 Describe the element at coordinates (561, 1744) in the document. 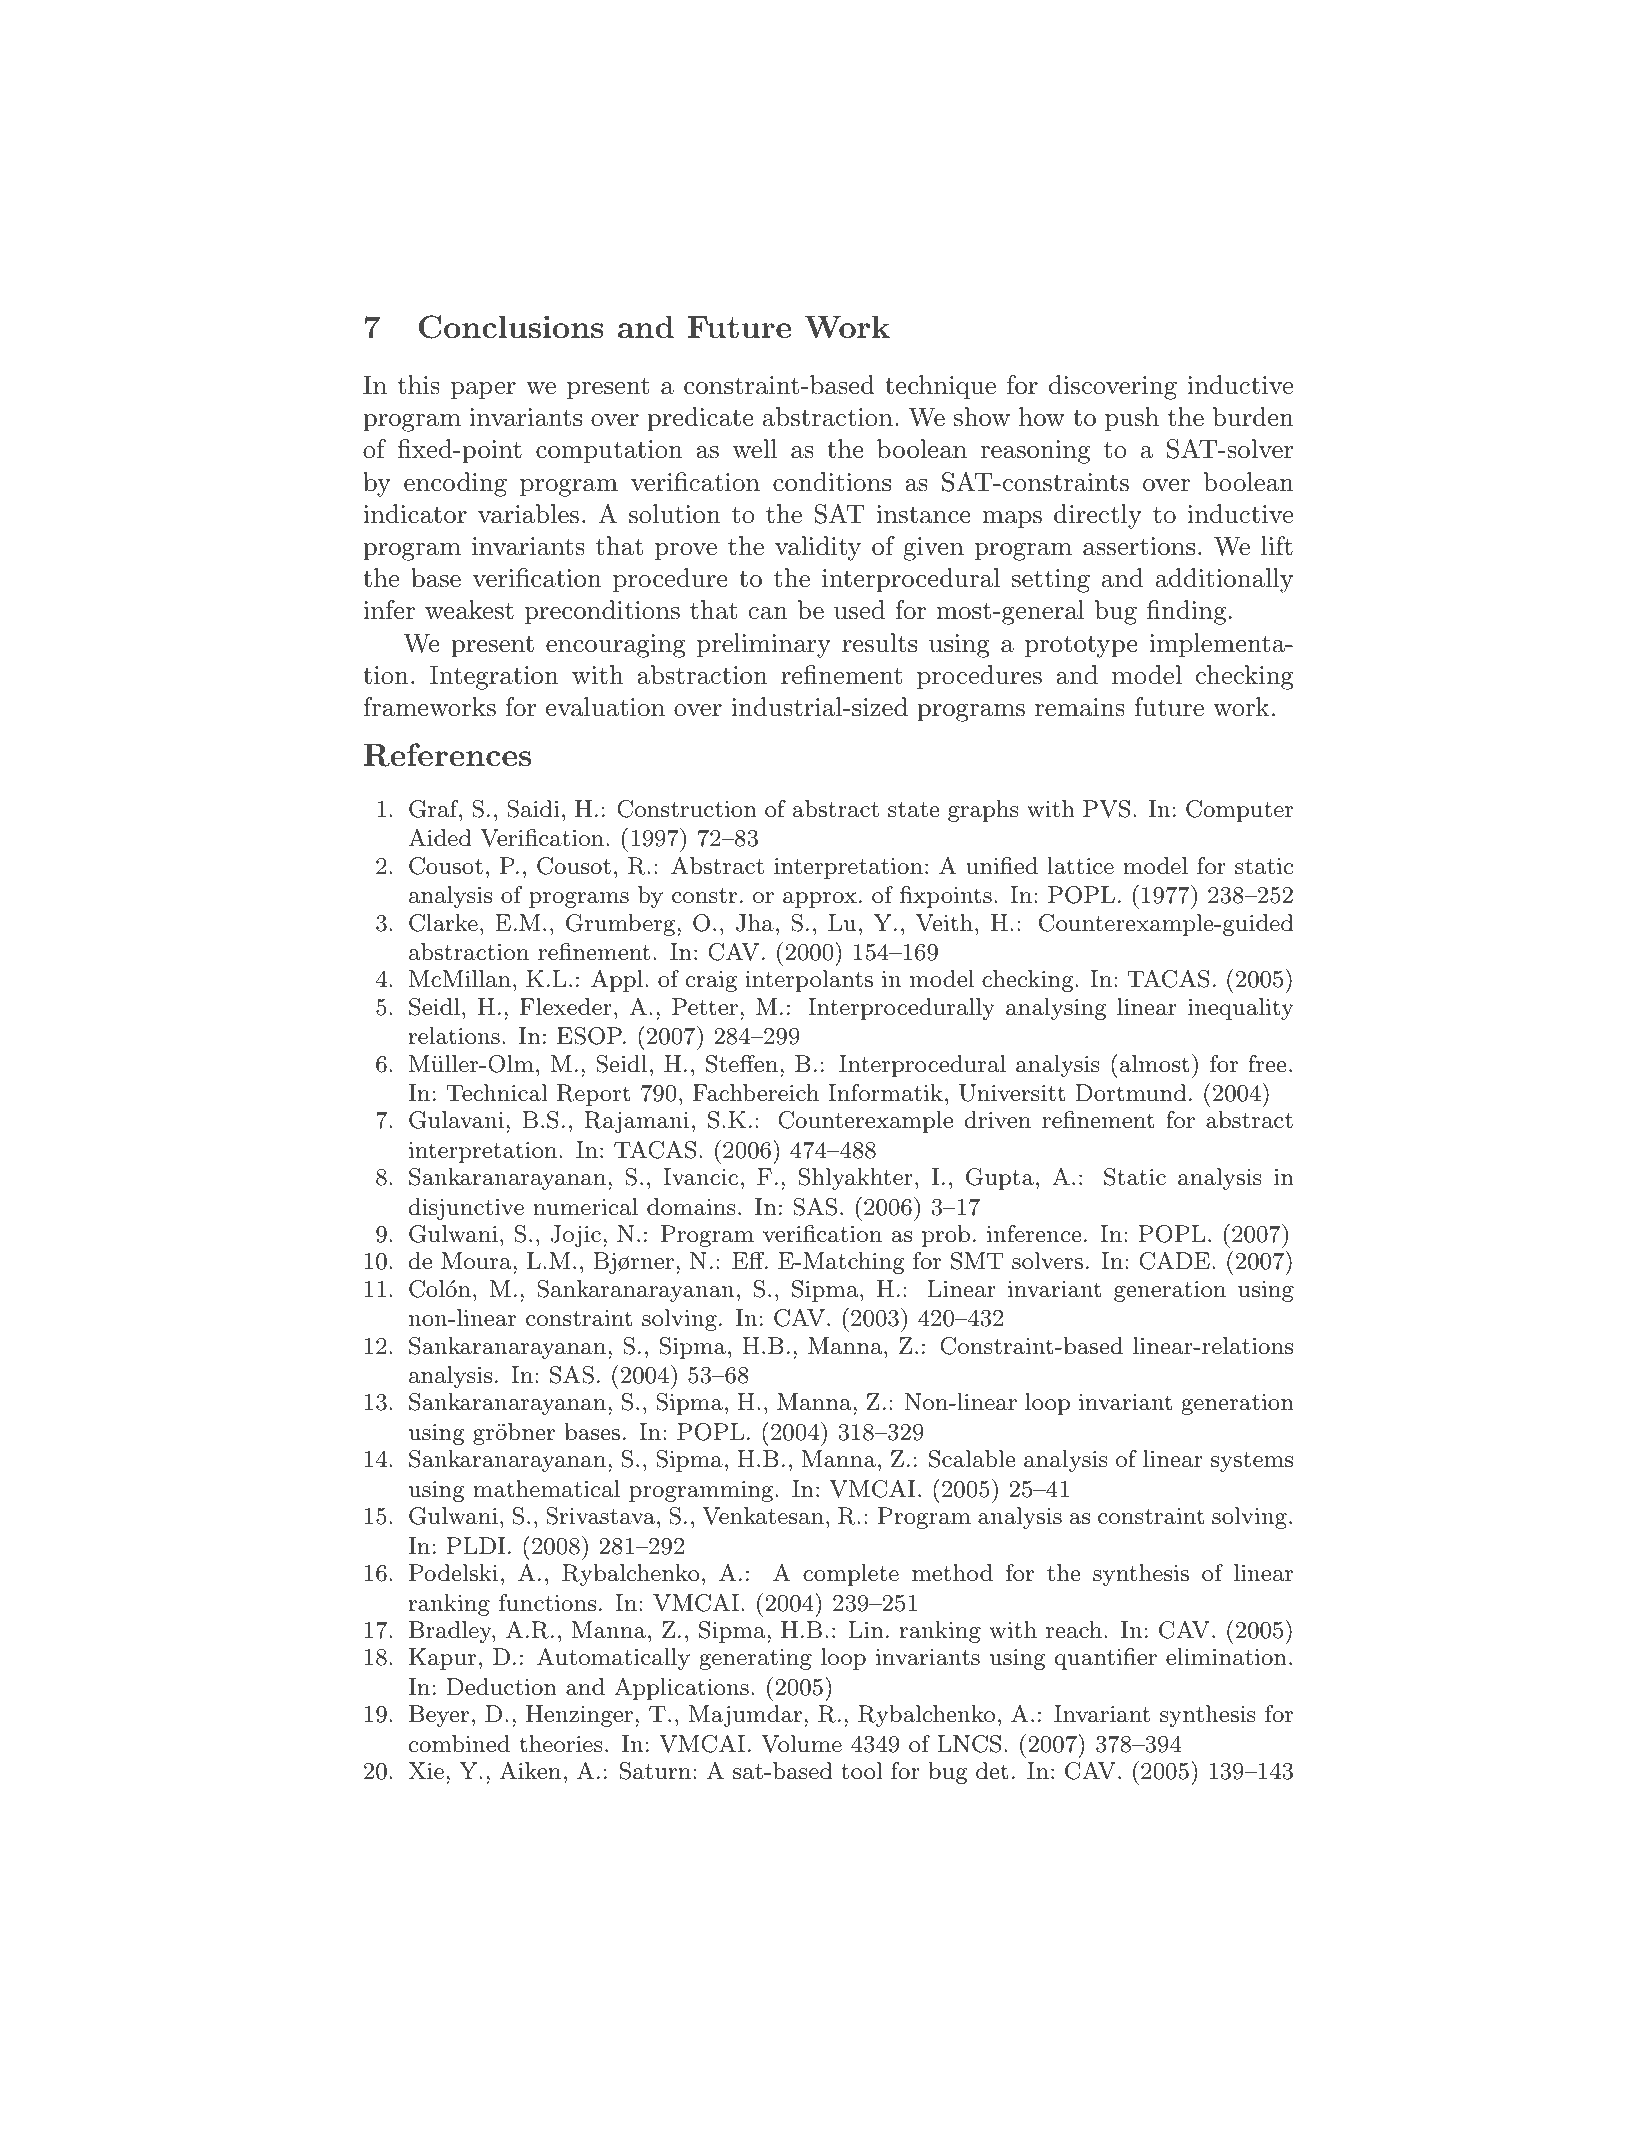

I see `theories` at that location.
